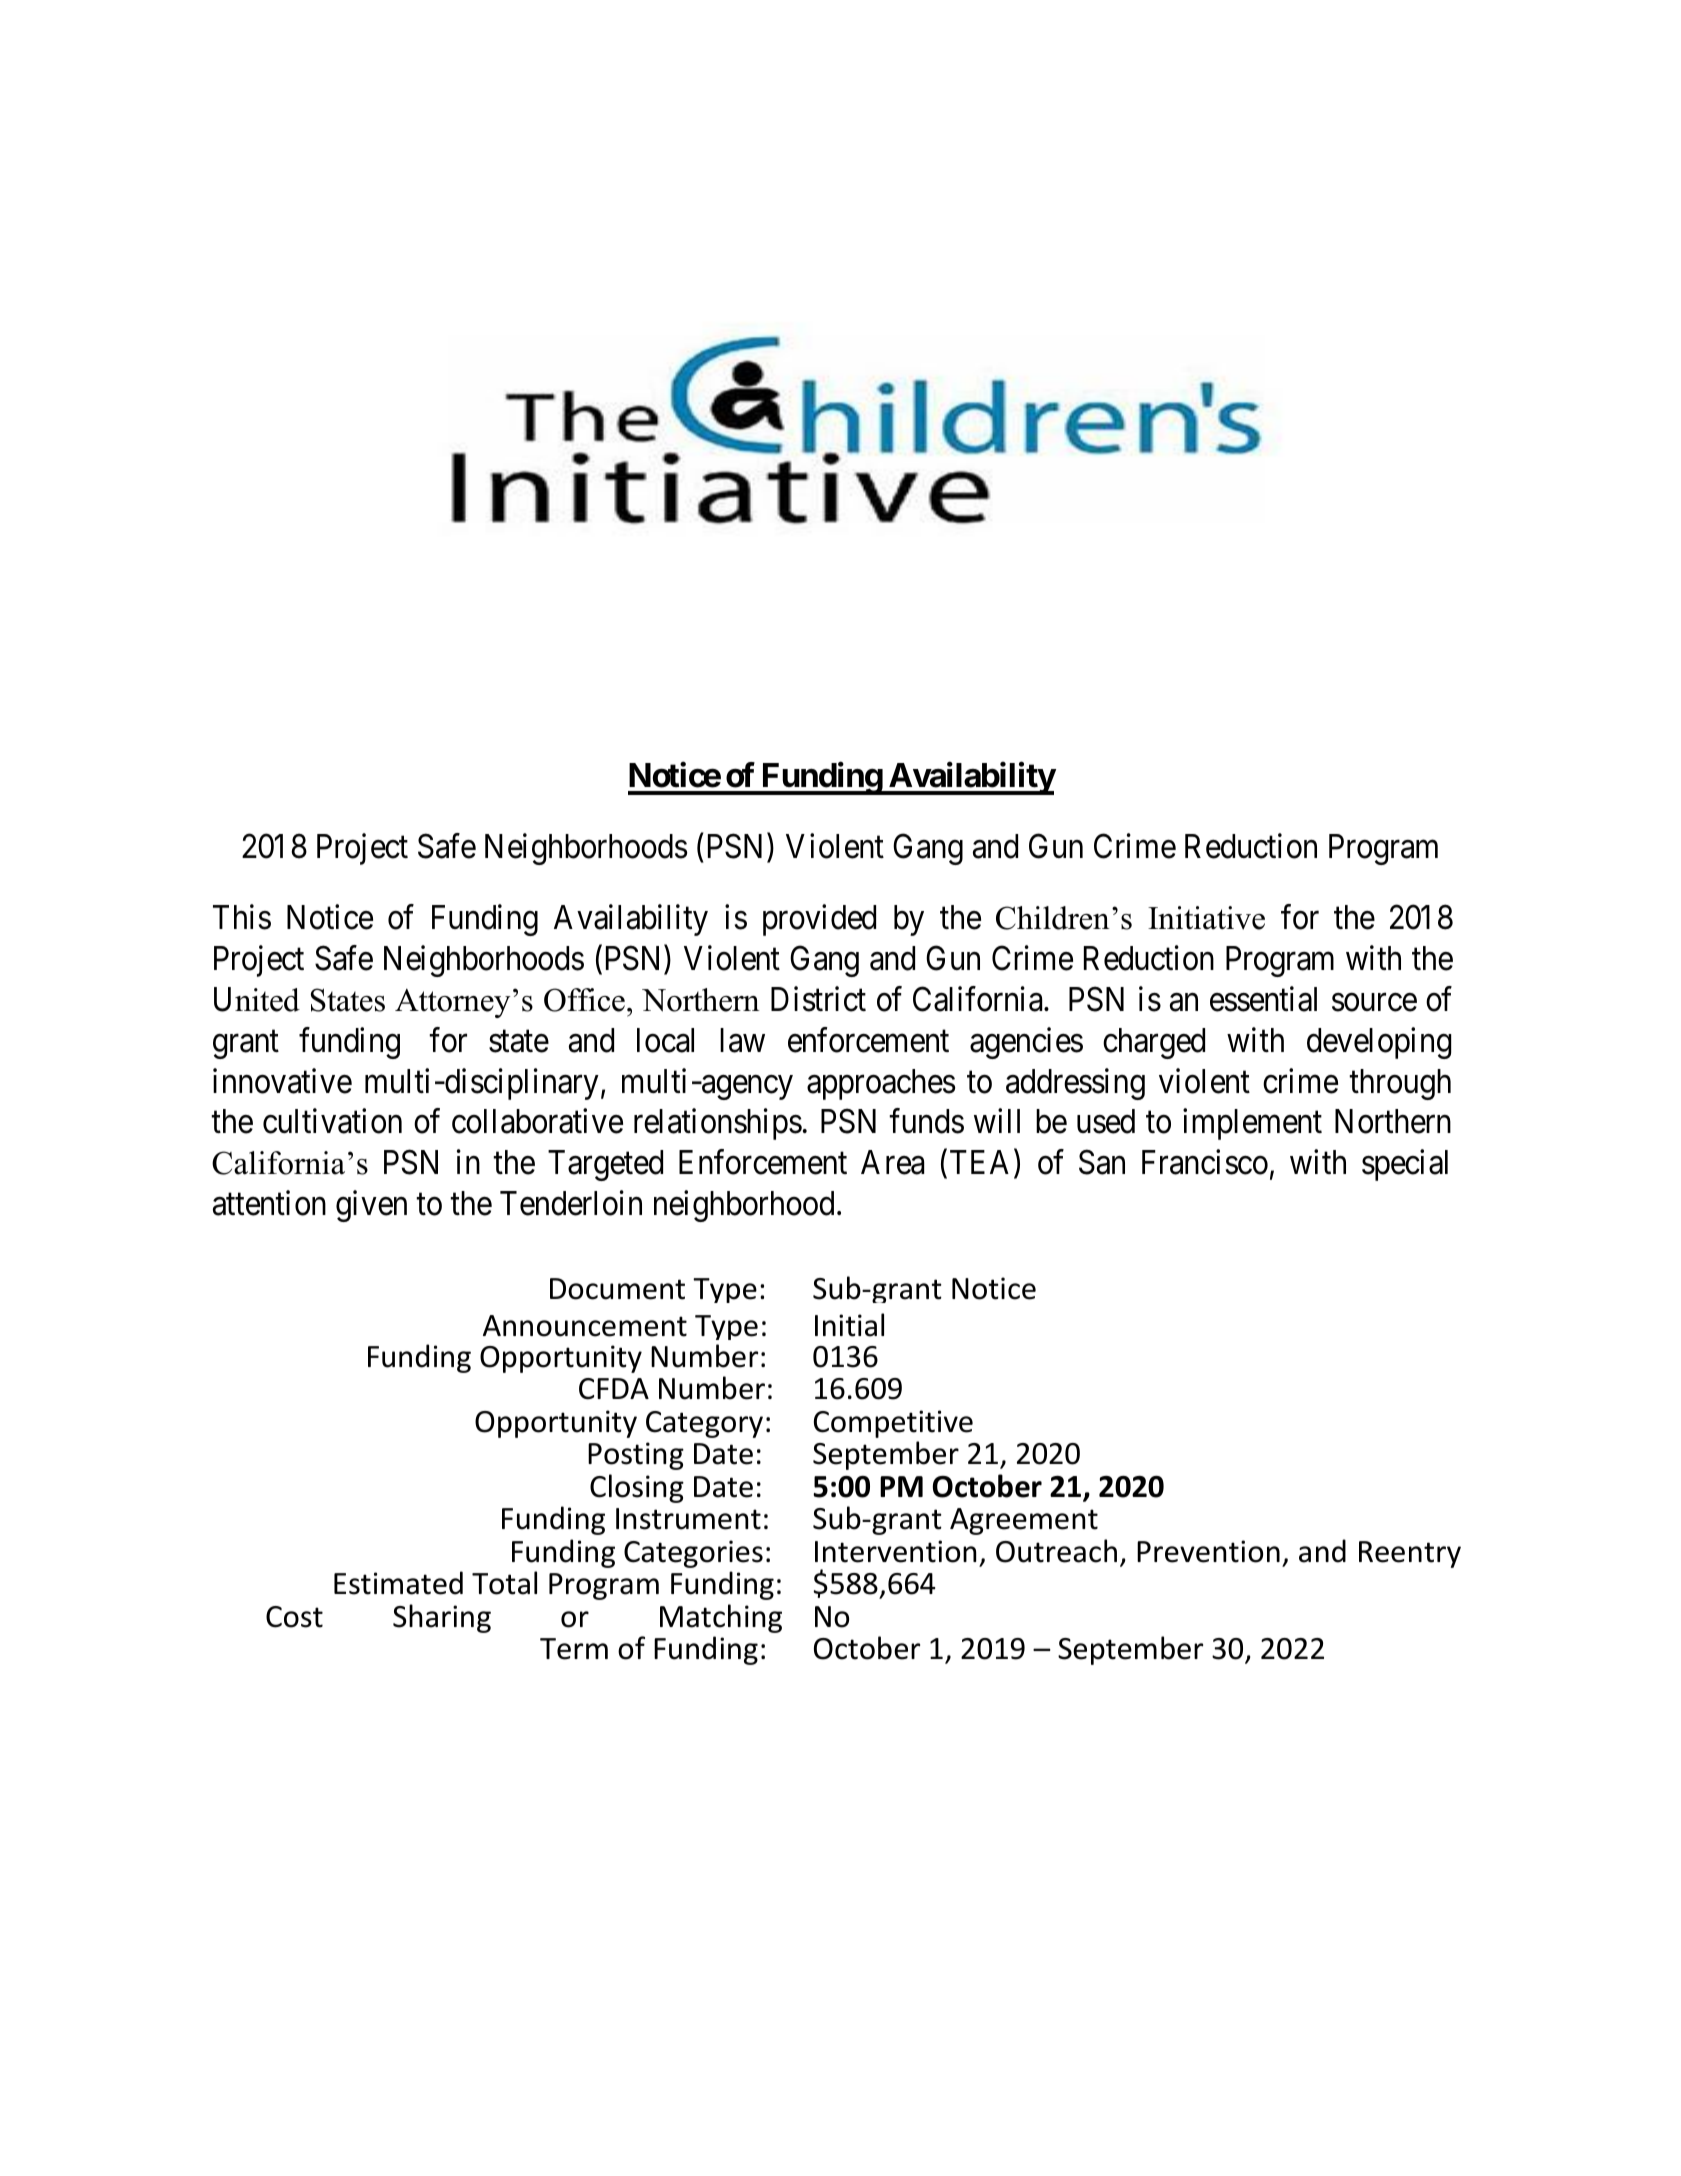 The image size is (1681, 2176). What do you see at coordinates (892, 1162) in the image?
I see `Area` at bounding box center [892, 1162].
